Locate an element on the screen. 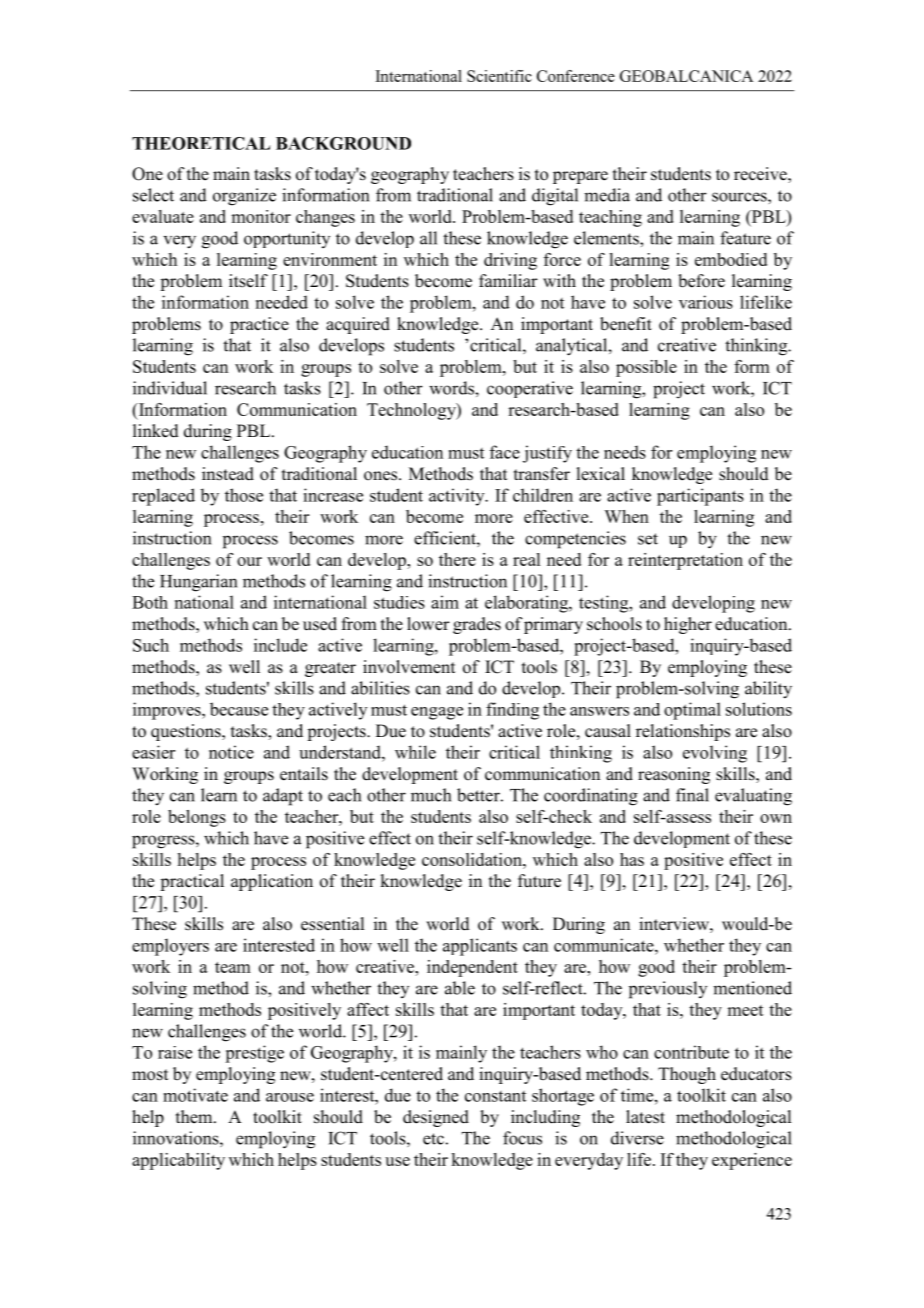 The height and width of the screenshot is (1308, 924). practice is located at coordinates (259, 325).
